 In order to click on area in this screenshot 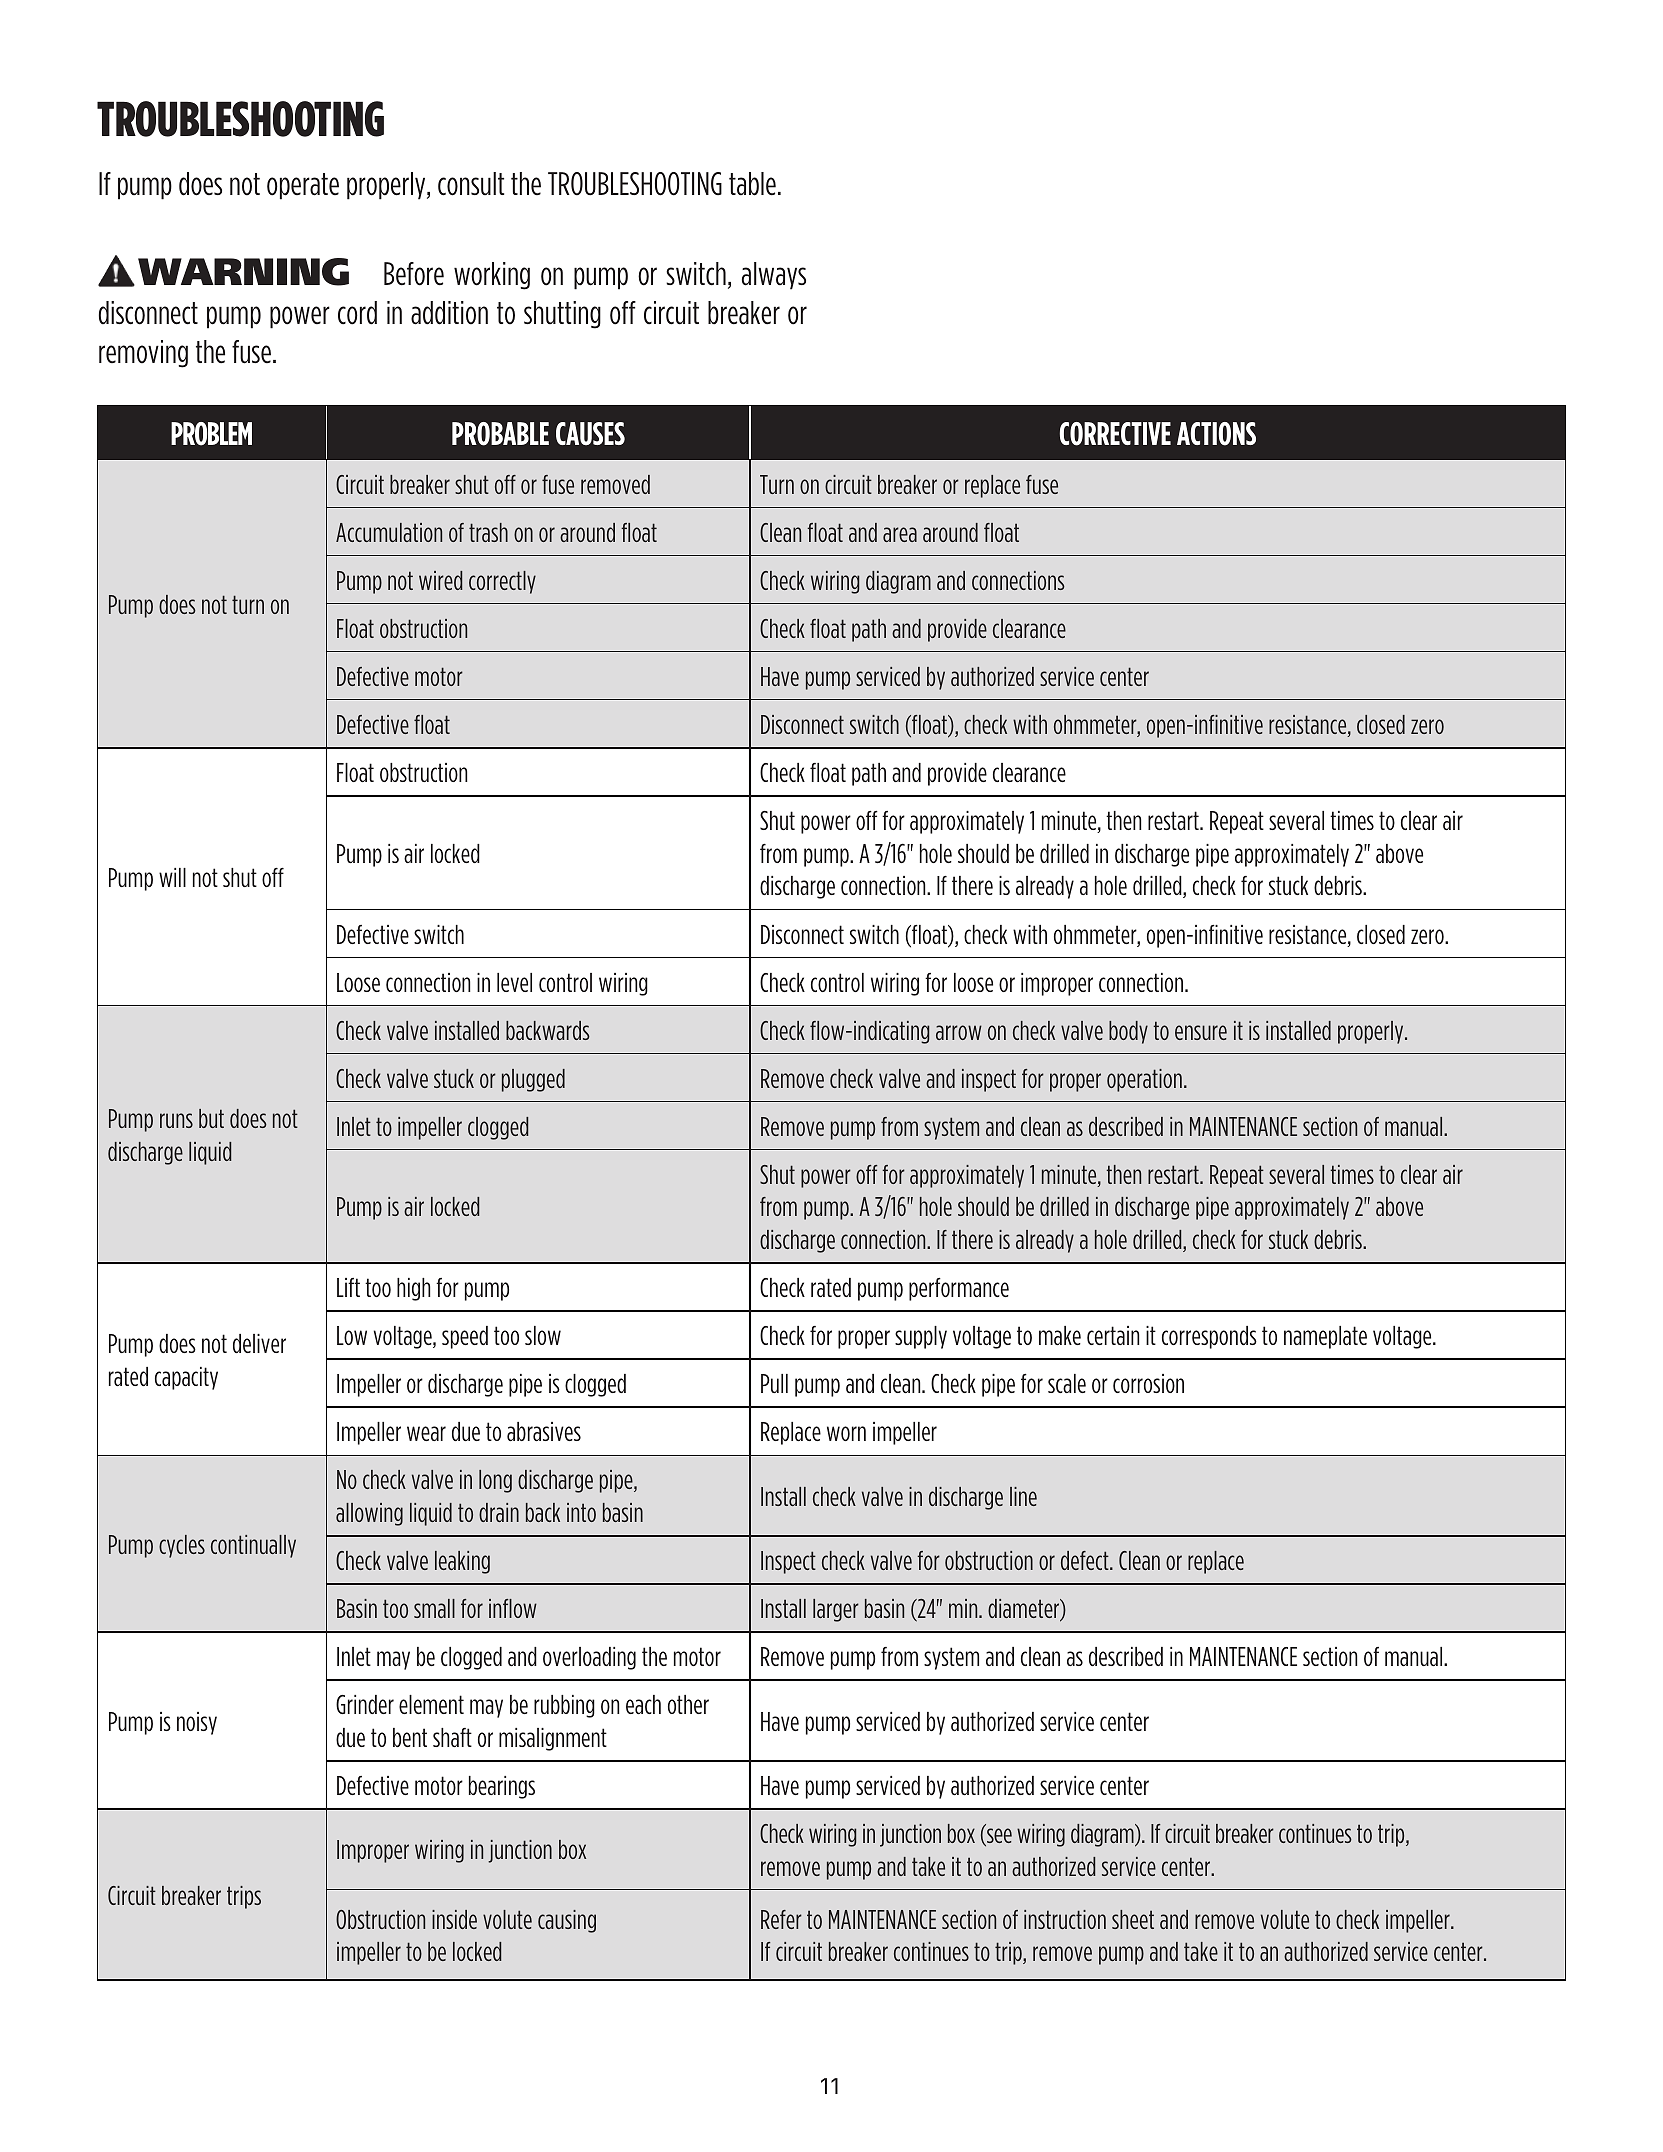, I will do `click(900, 534)`.
